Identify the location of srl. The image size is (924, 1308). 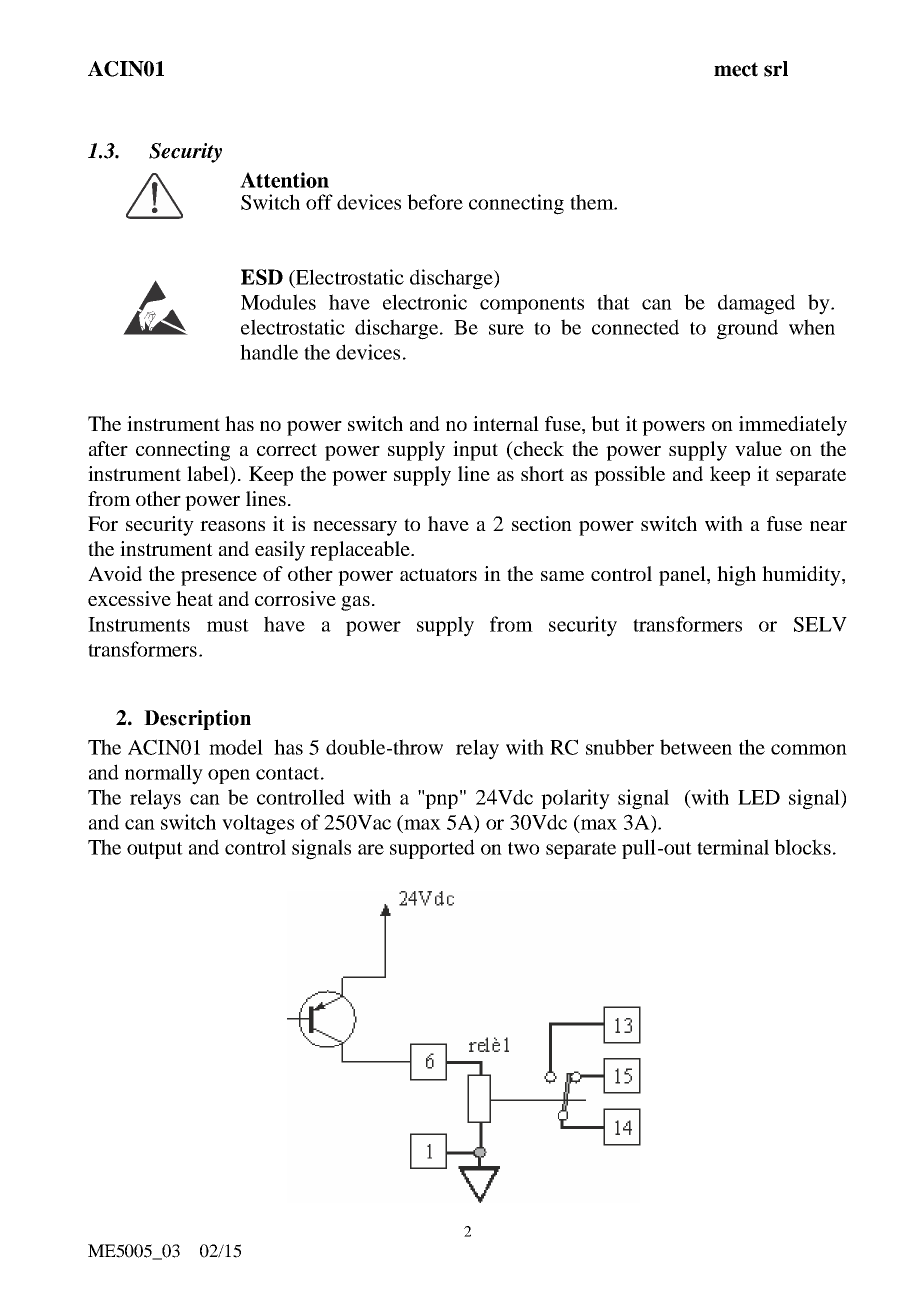
(776, 69).
